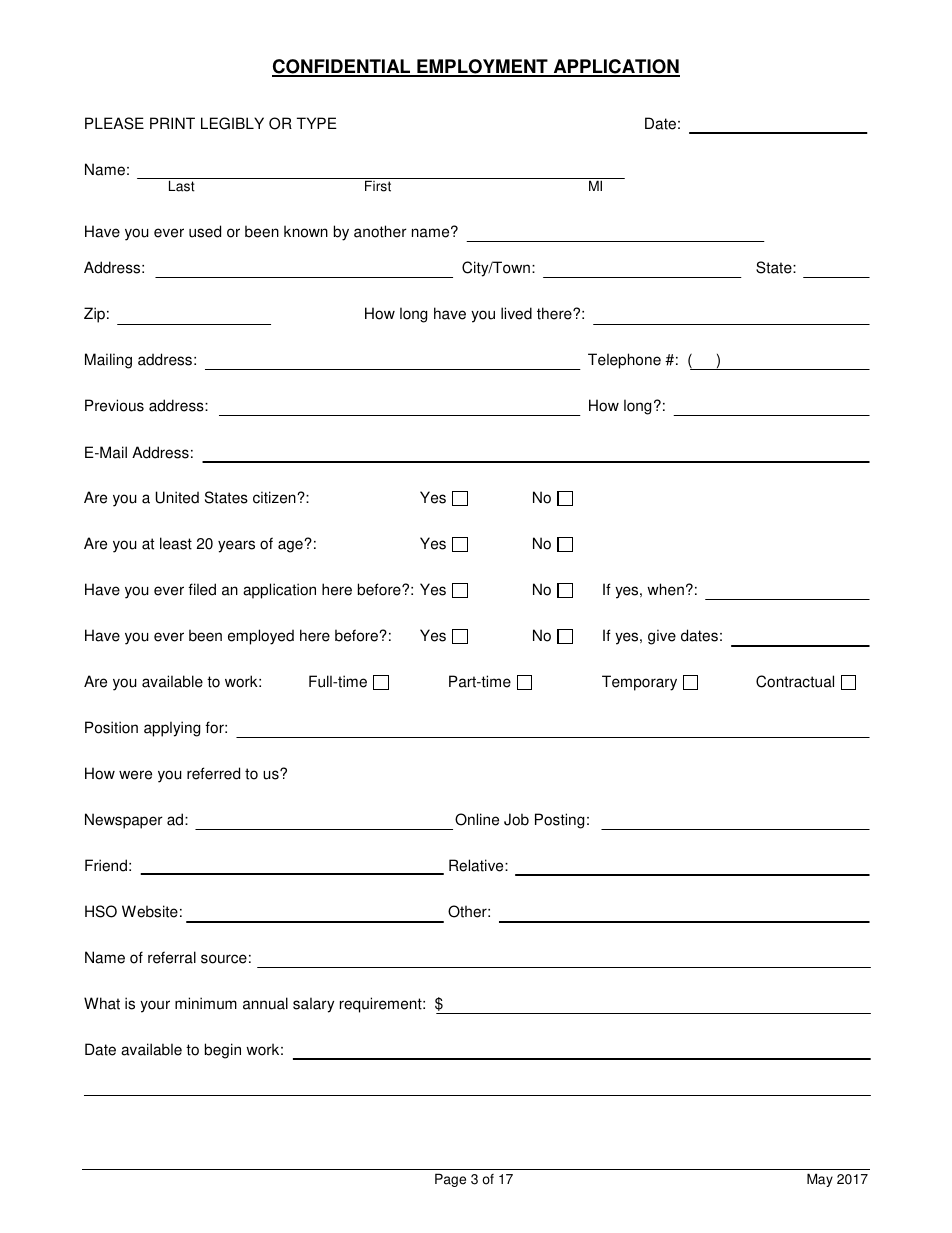 The height and width of the screenshot is (1233, 952). I want to click on Telephone, so click(624, 361).
